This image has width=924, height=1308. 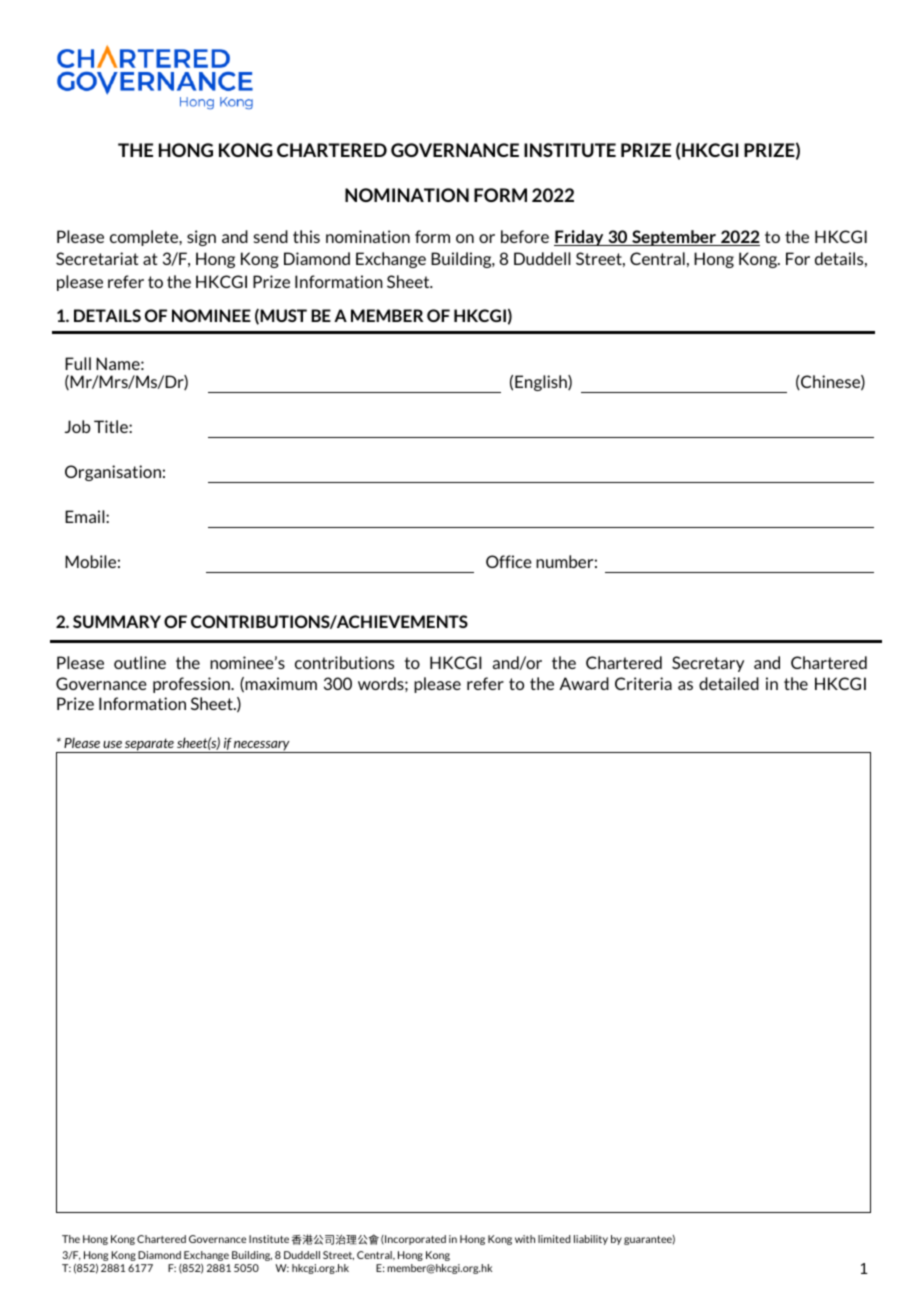 I want to click on sign, so click(x=201, y=238).
